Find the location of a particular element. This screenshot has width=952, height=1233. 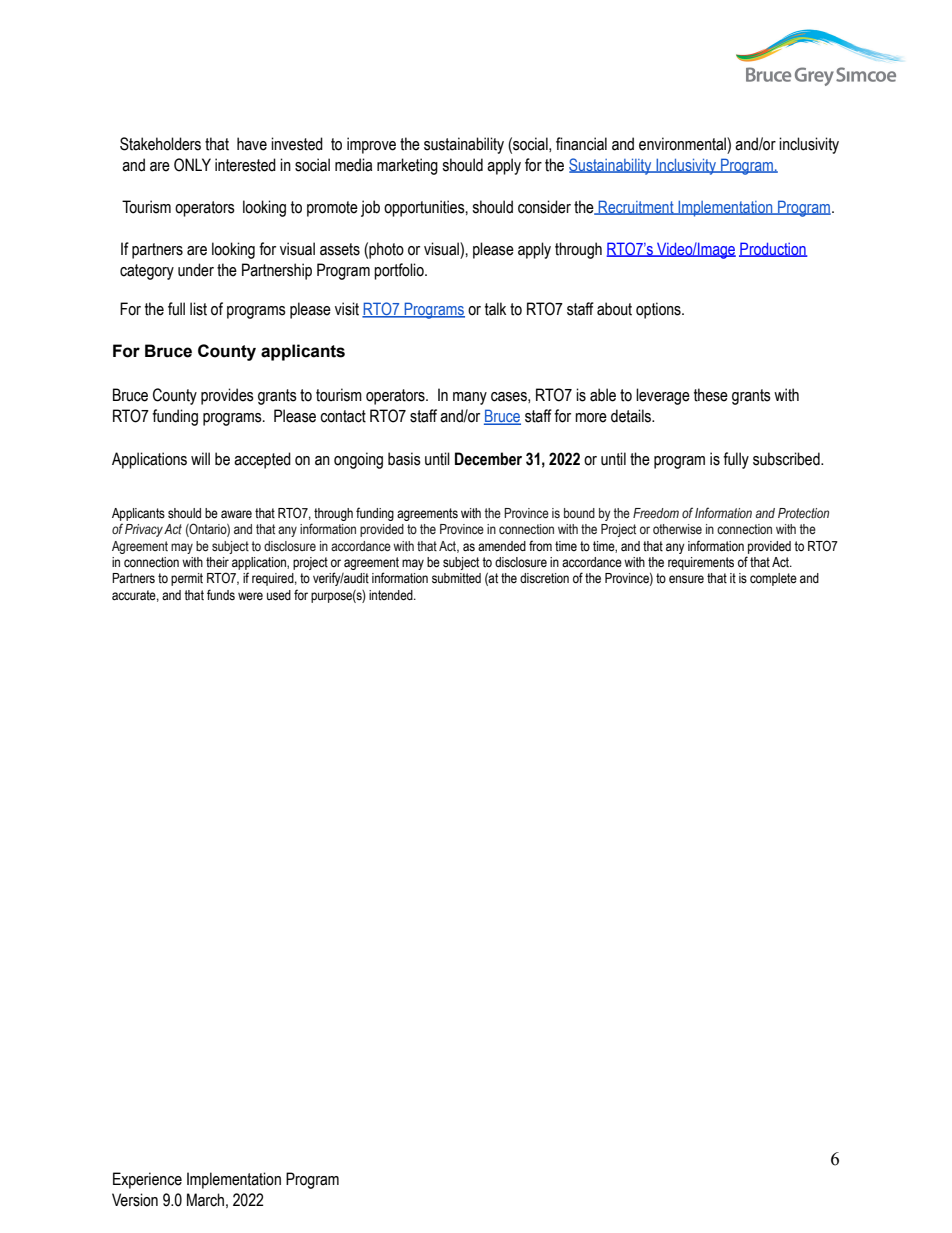

intended is located at coordinates (392, 595).
